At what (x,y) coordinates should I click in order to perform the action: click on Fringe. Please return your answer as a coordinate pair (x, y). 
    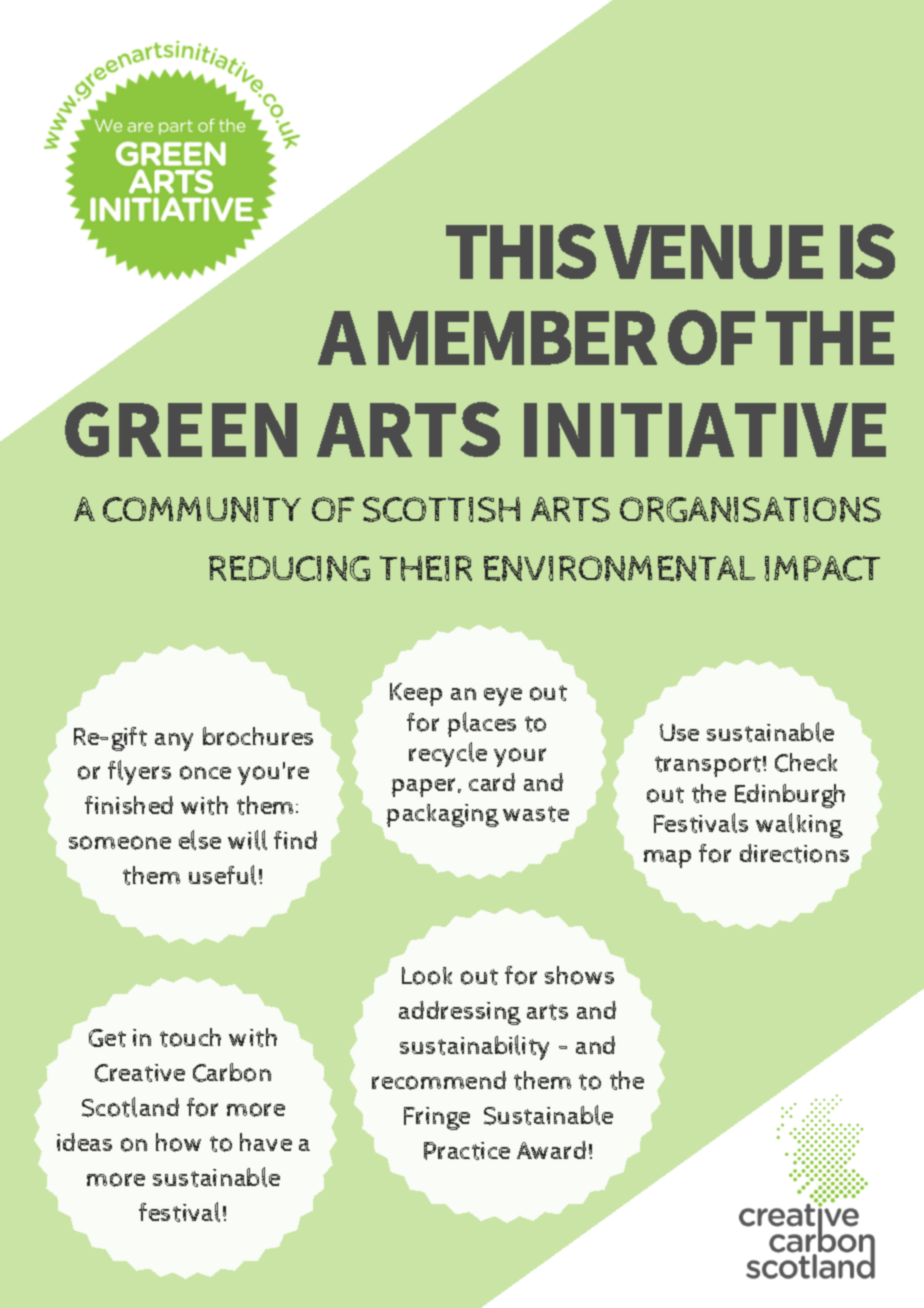
    Looking at the image, I should click on (437, 1118).
